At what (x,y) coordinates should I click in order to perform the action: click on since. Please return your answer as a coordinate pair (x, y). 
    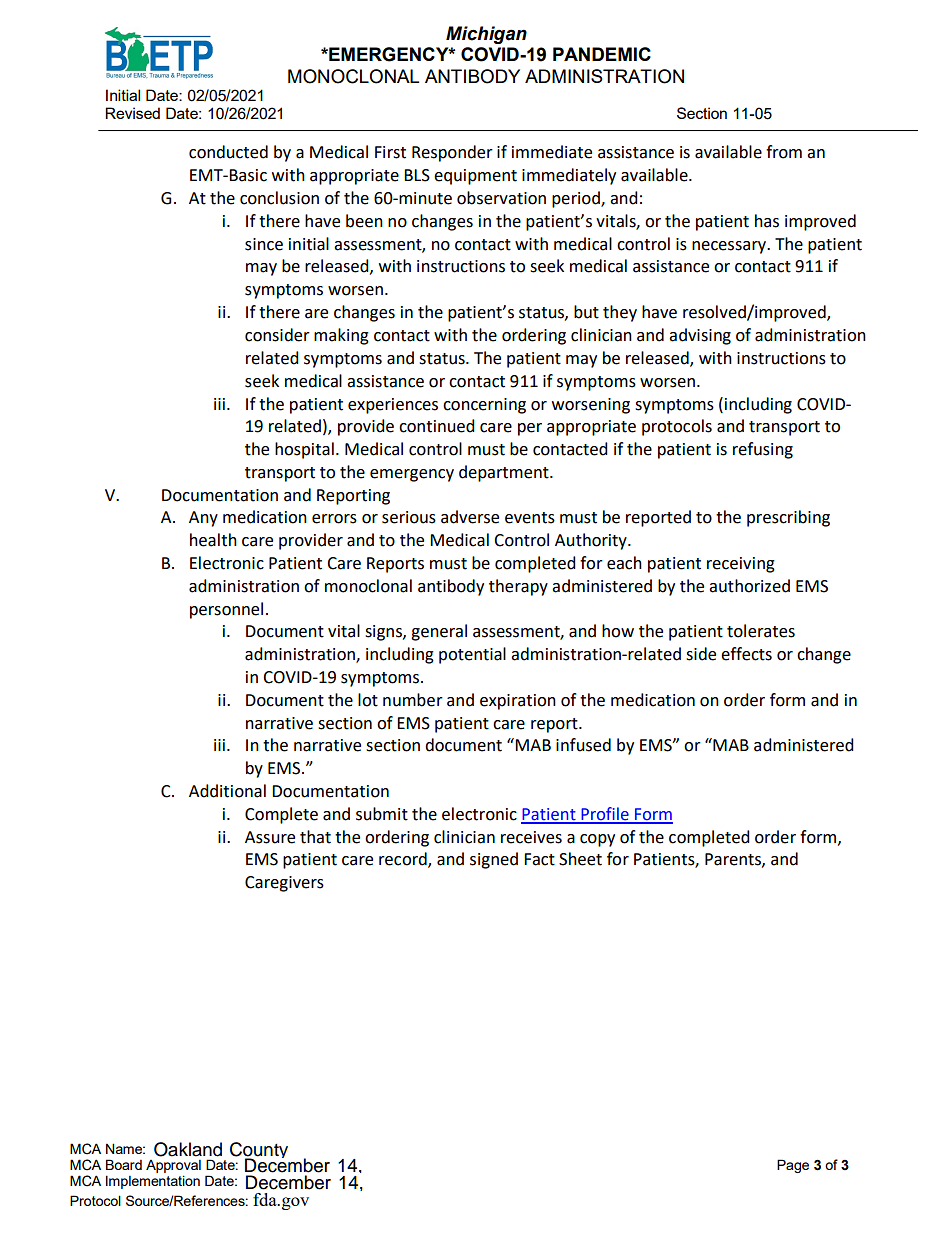
    Looking at the image, I should click on (264, 244).
